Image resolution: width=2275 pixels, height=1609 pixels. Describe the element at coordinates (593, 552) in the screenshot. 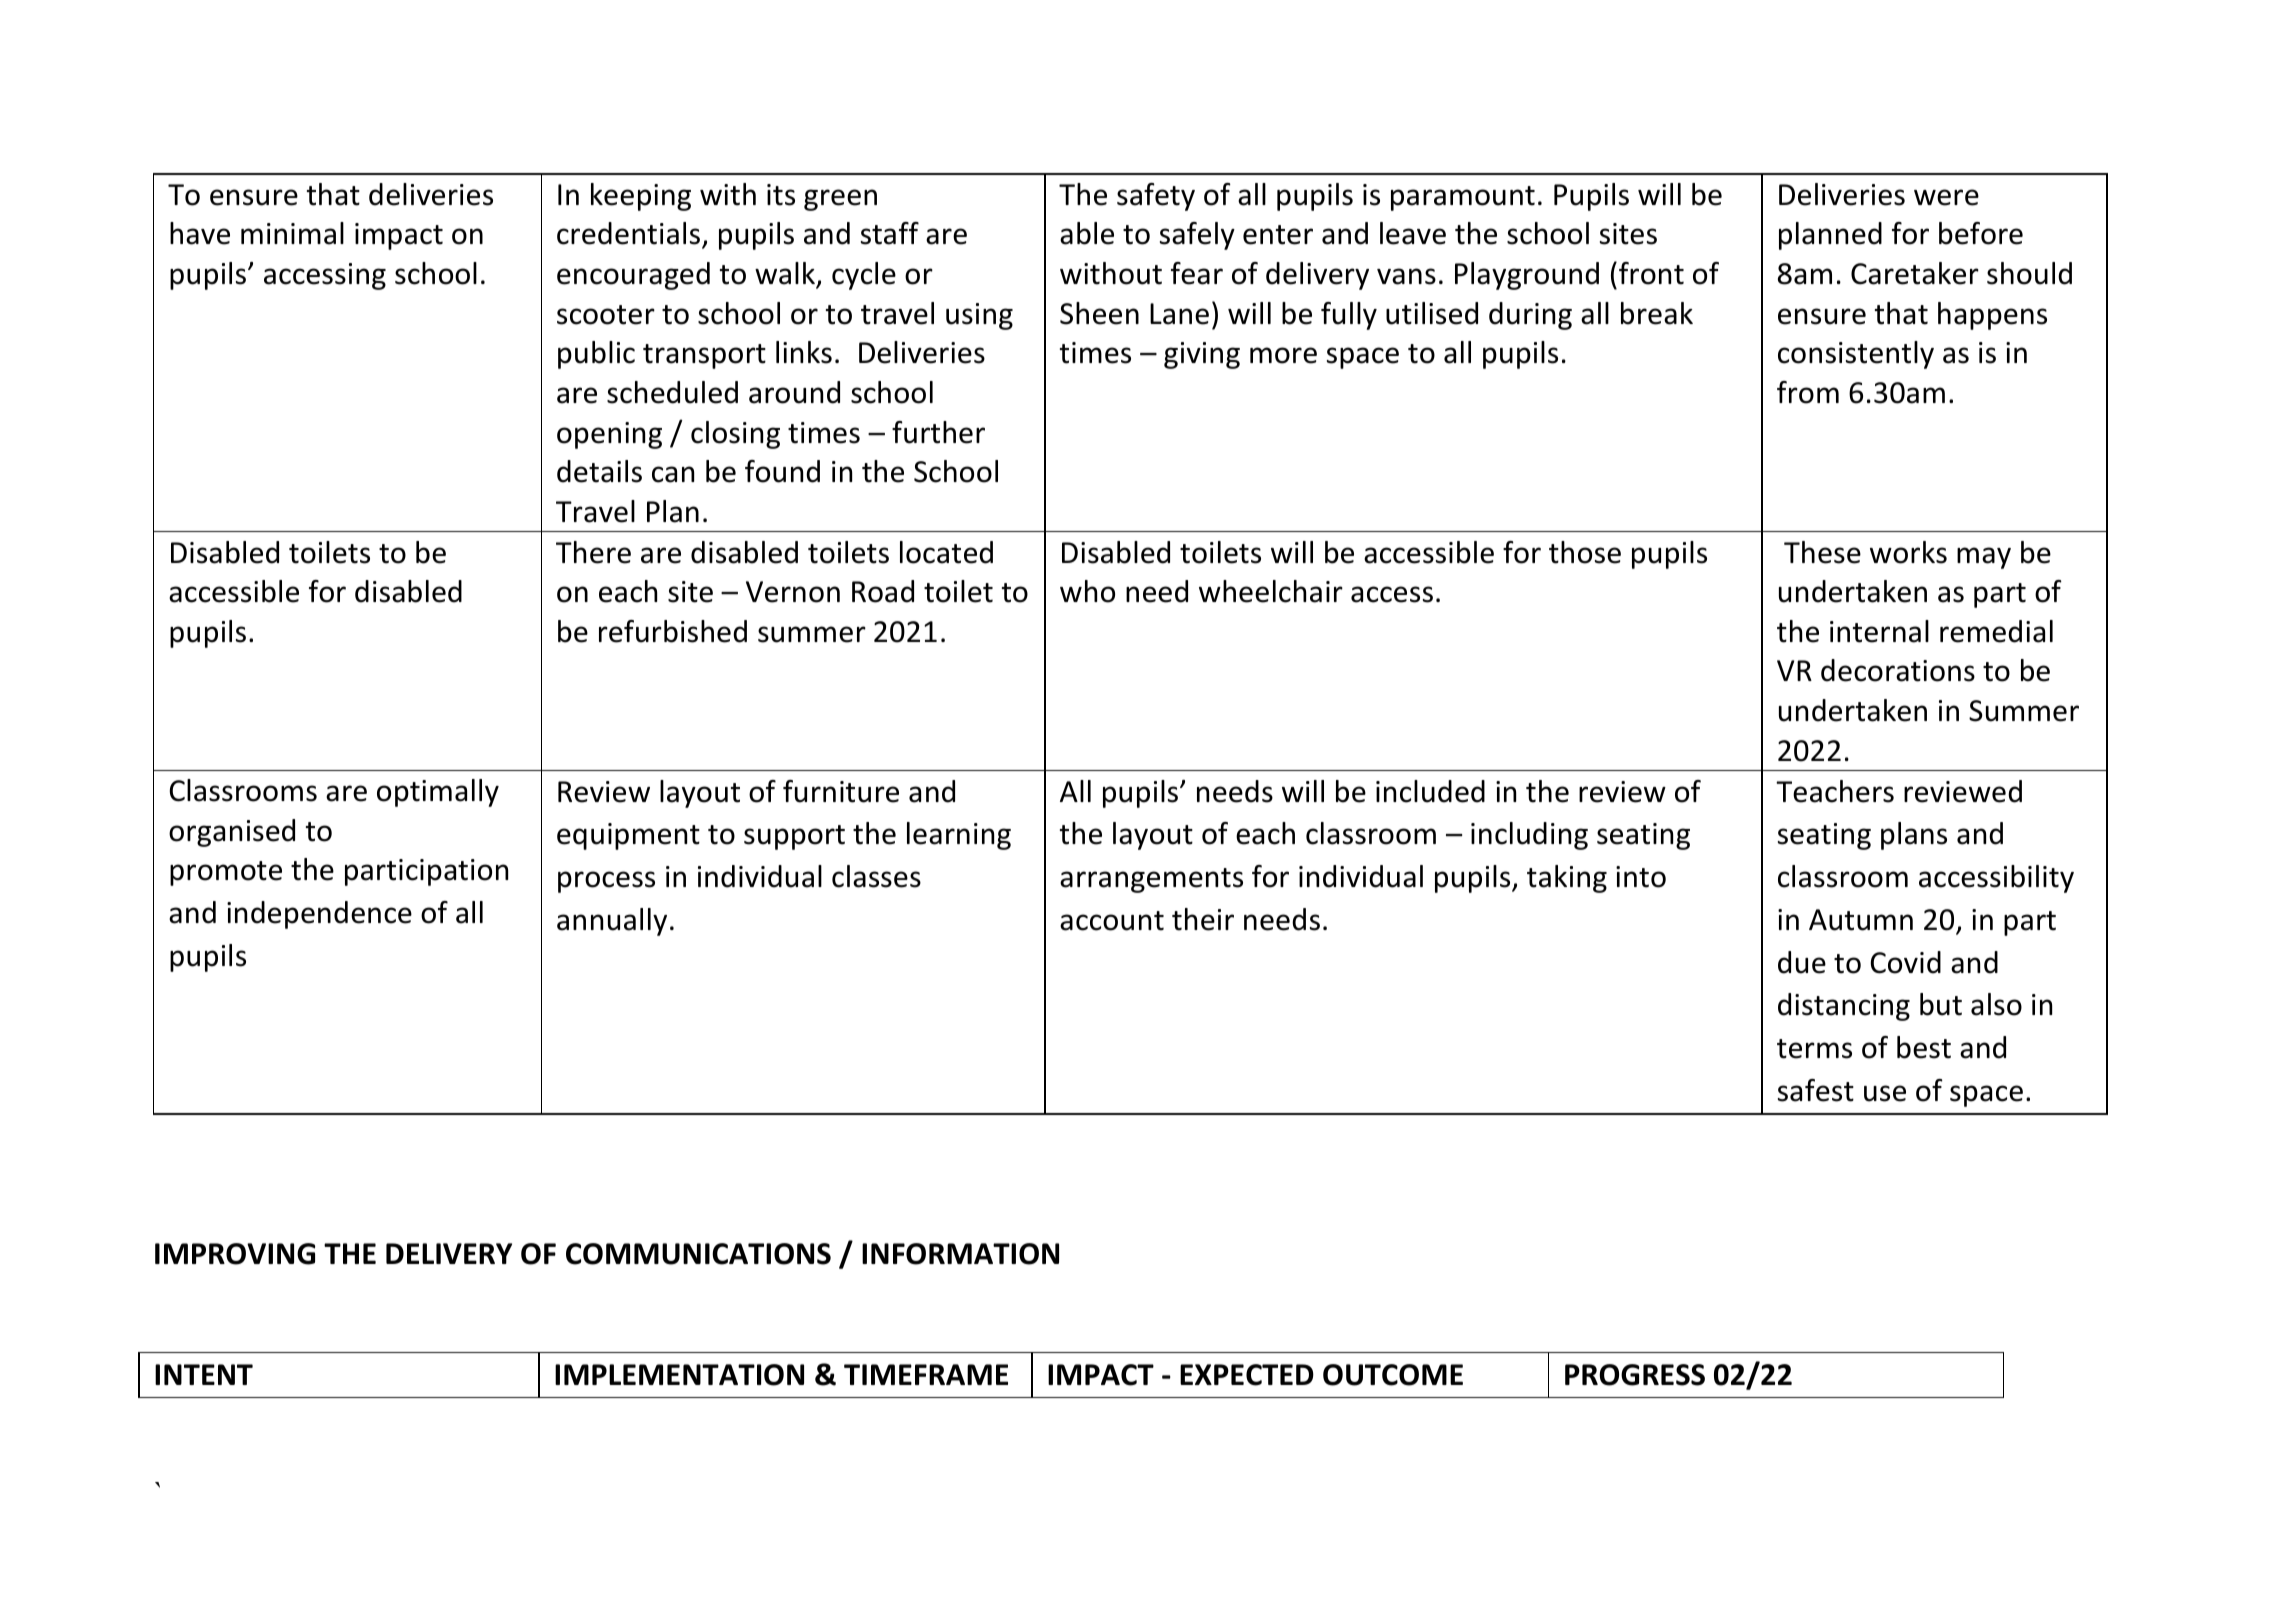

I see `There` at that location.
